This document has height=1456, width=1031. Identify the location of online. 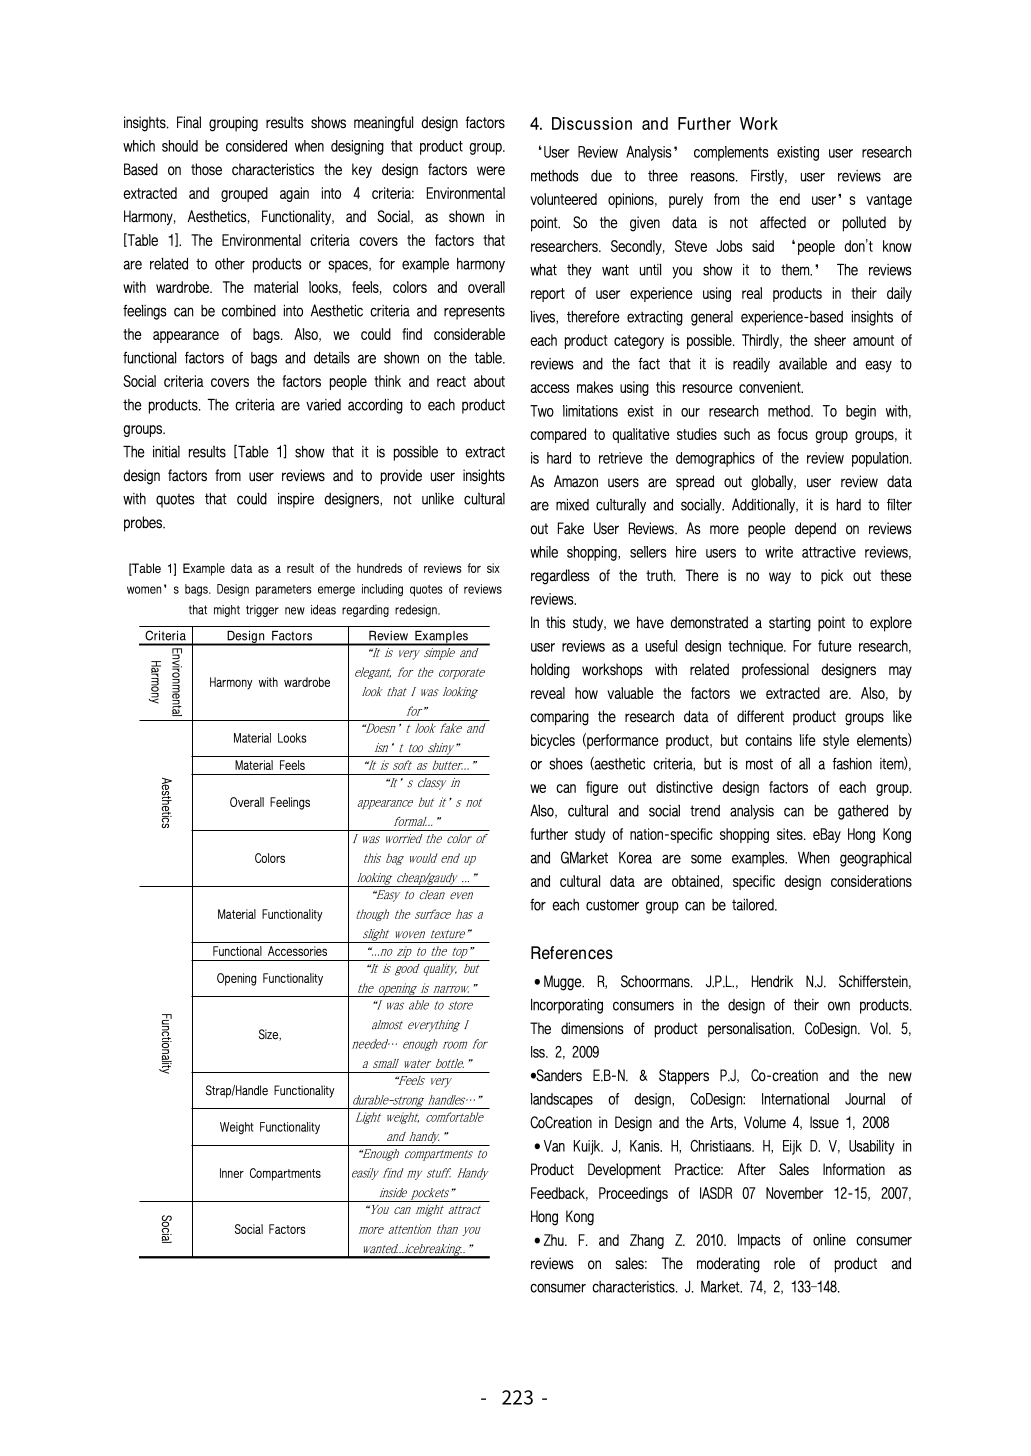
(829, 1240).
